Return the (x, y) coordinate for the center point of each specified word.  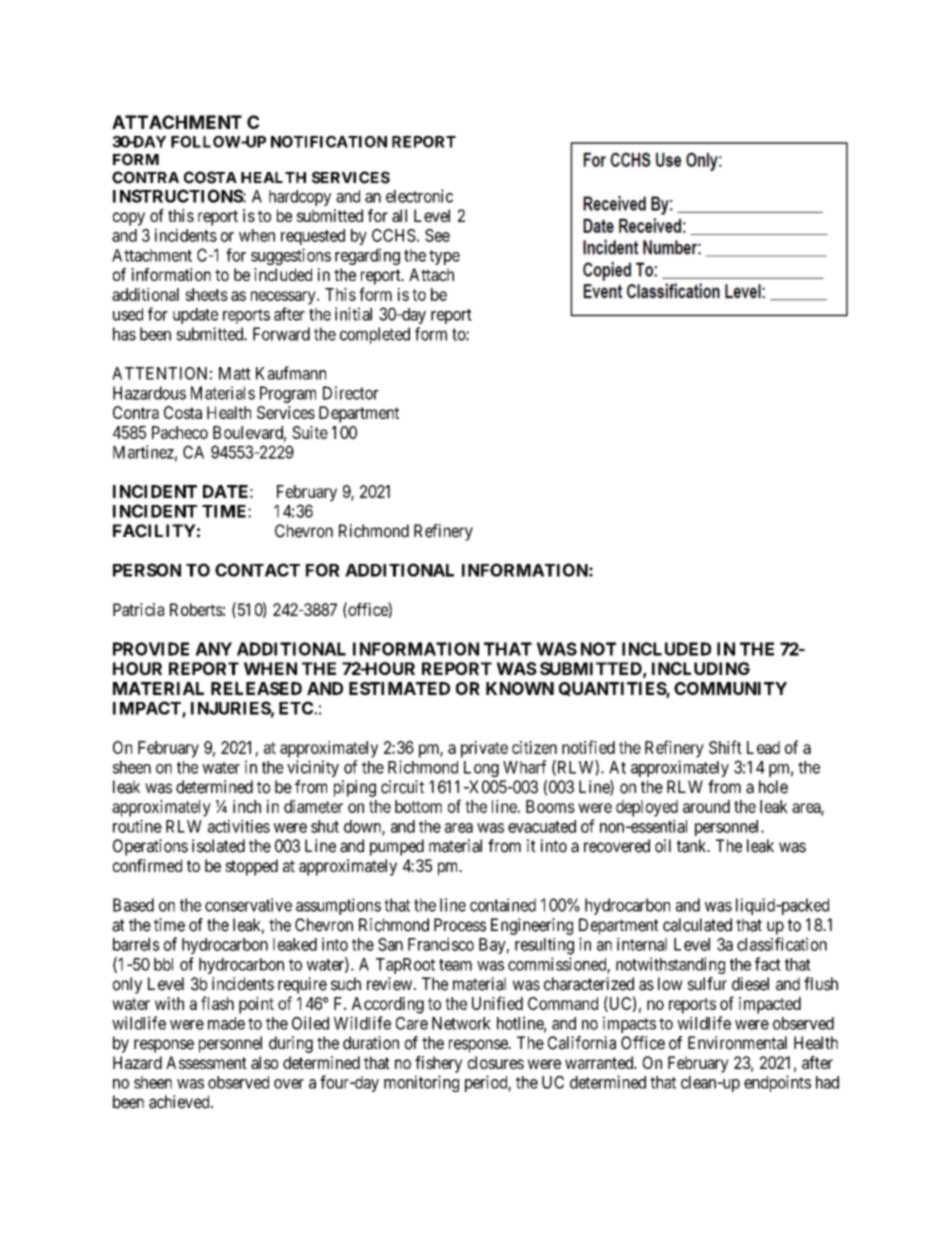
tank (693, 846)
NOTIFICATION (329, 142)
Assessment (206, 1062)
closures (496, 1062)
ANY (213, 649)
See (437, 235)
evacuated (542, 826)
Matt (235, 373)
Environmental (737, 1043)
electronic (419, 196)
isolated (218, 846)
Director (351, 393)
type (444, 257)
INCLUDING (701, 668)
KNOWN (520, 688)
